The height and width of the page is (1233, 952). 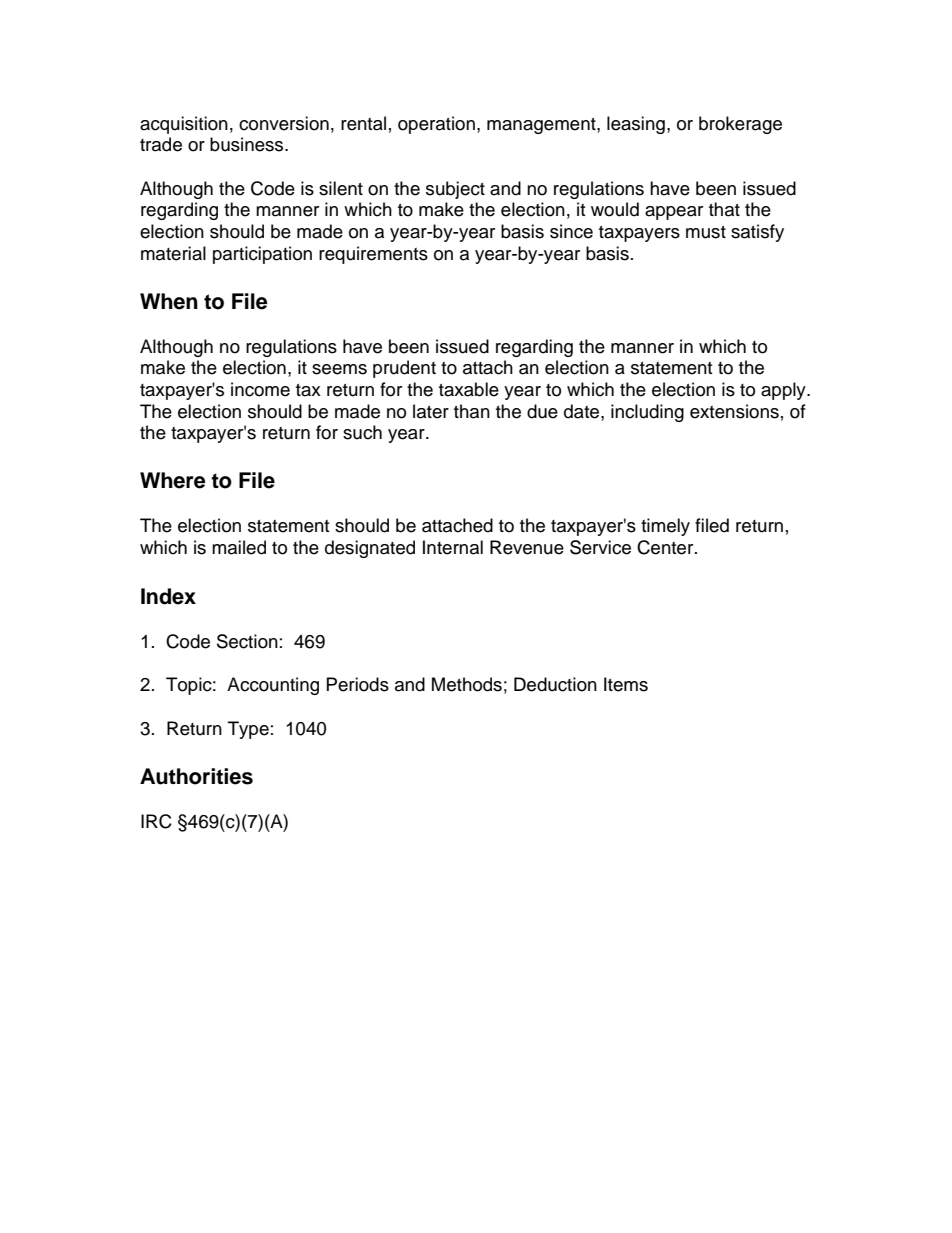 I want to click on operation, so click(x=436, y=125).
